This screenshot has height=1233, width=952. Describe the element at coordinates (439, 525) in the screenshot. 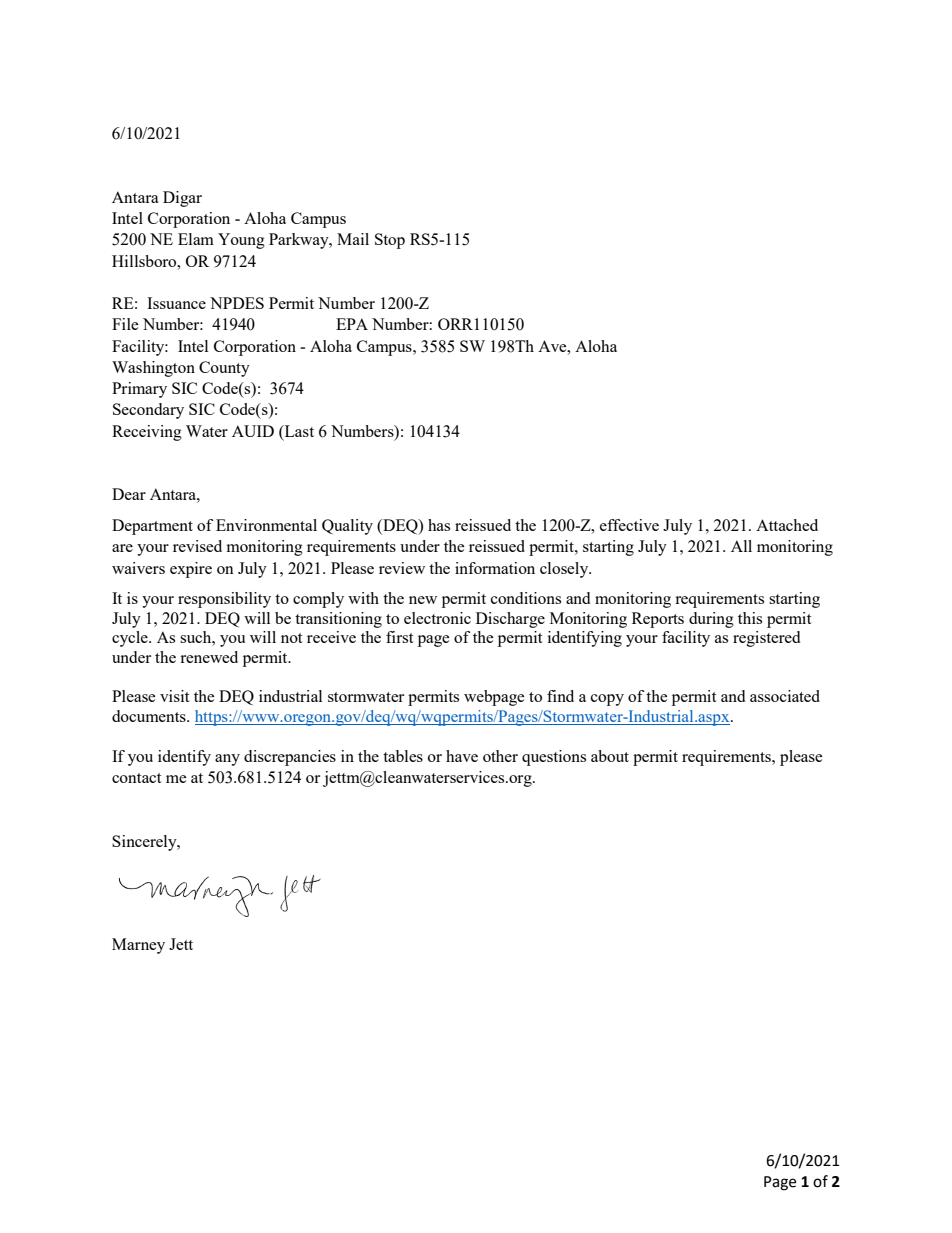

I see `has` at that location.
